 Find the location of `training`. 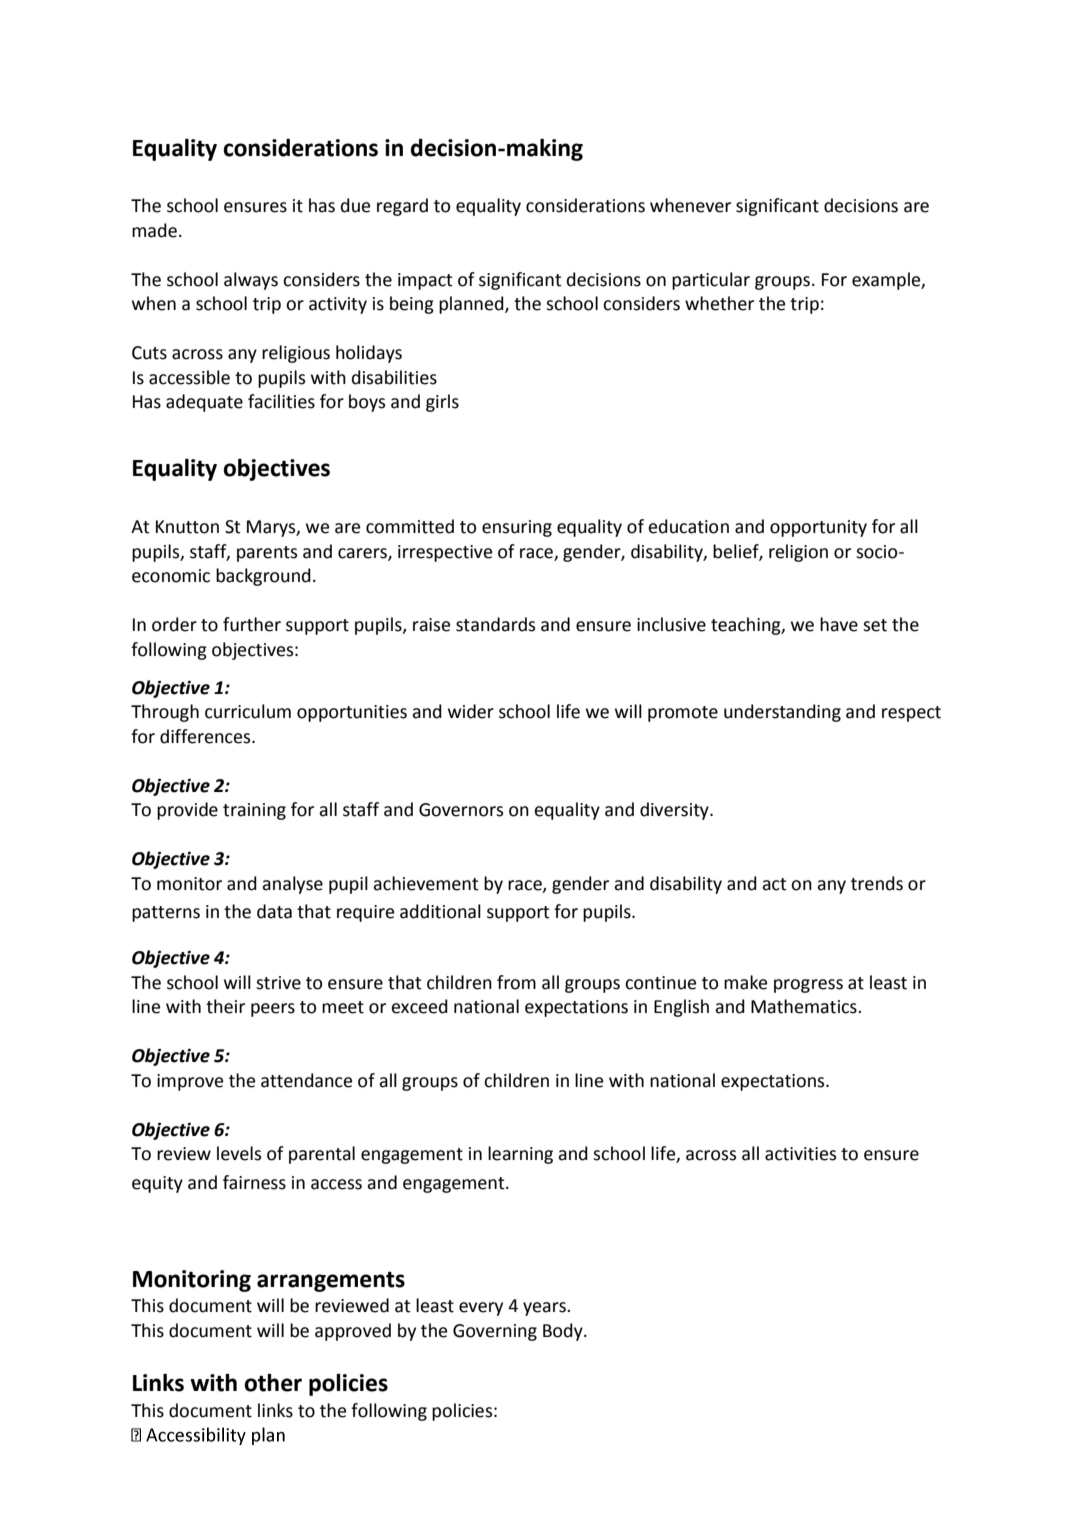

training is located at coordinates (254, 811).
